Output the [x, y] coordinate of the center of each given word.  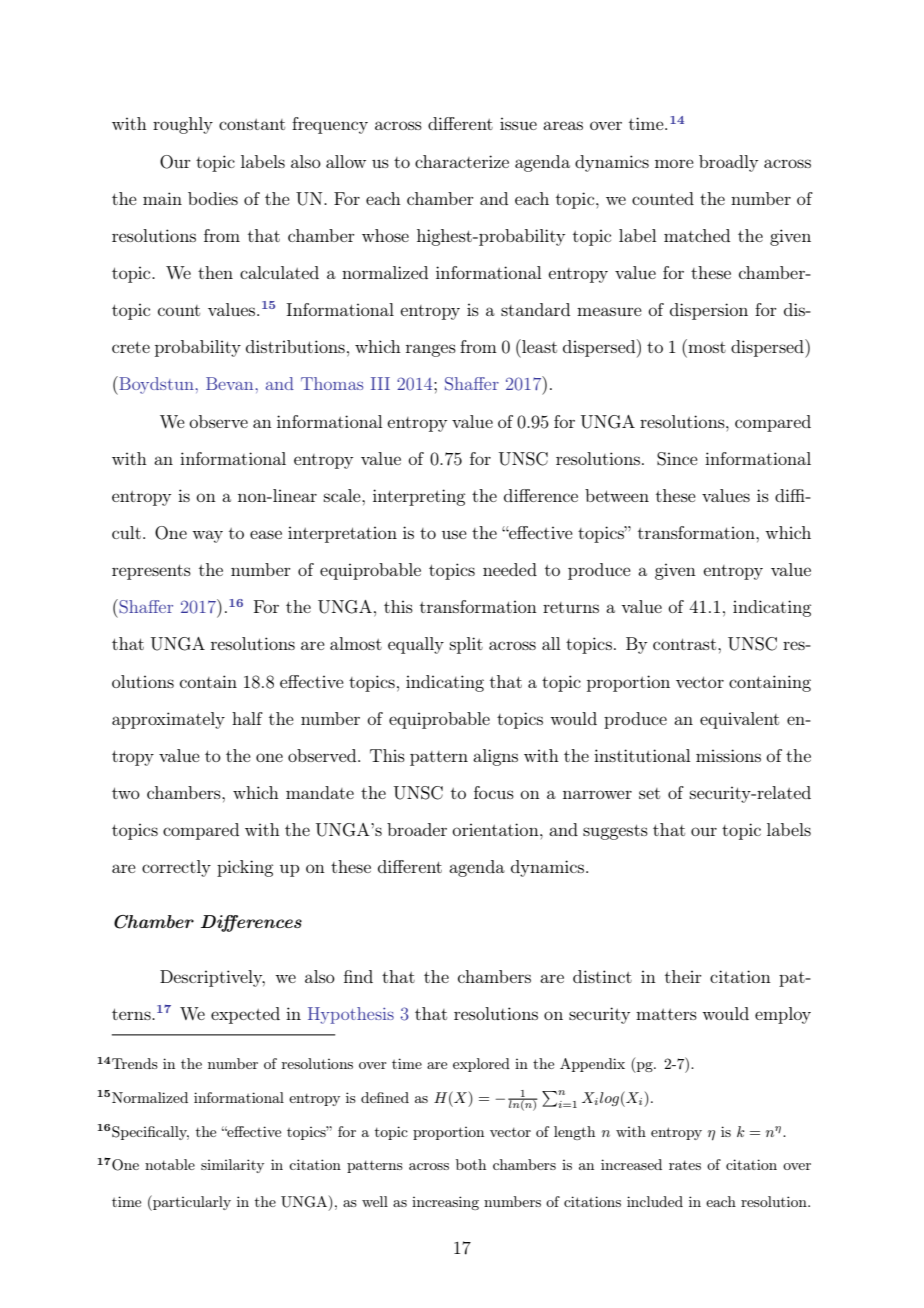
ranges [431, 350]
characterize [462, 161]
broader [417, 829]
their [683, 976]
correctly [176, 868]
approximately [168, 720]
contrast [686, 644]
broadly [728, 163]
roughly [183, 125]
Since [677, 459]
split [466, 645]
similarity [232, 1166]
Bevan [231, 383]
